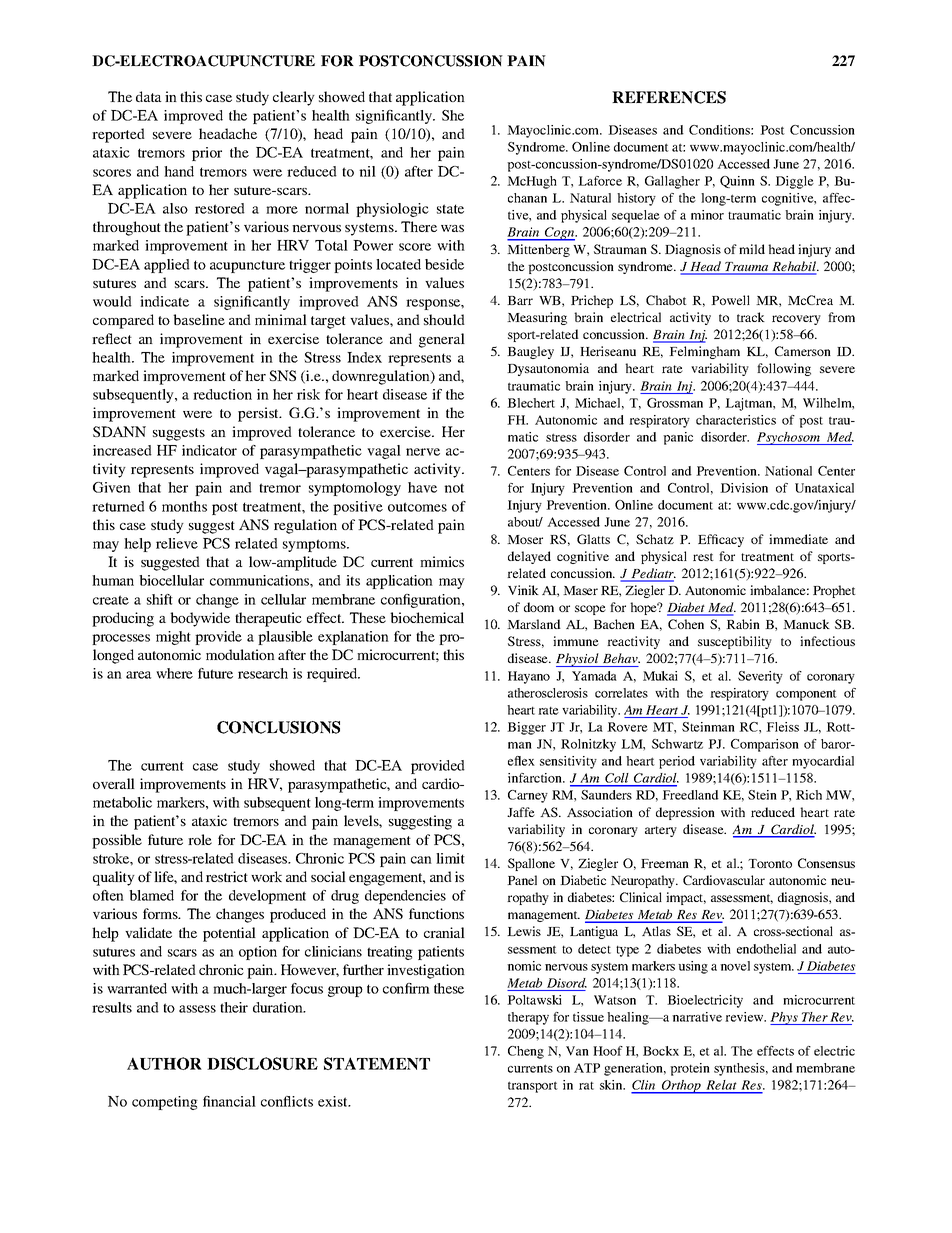  What do you see at coordinates (765, 745) in the image?
I see `Comparison` at bounding box center [765, 745].
